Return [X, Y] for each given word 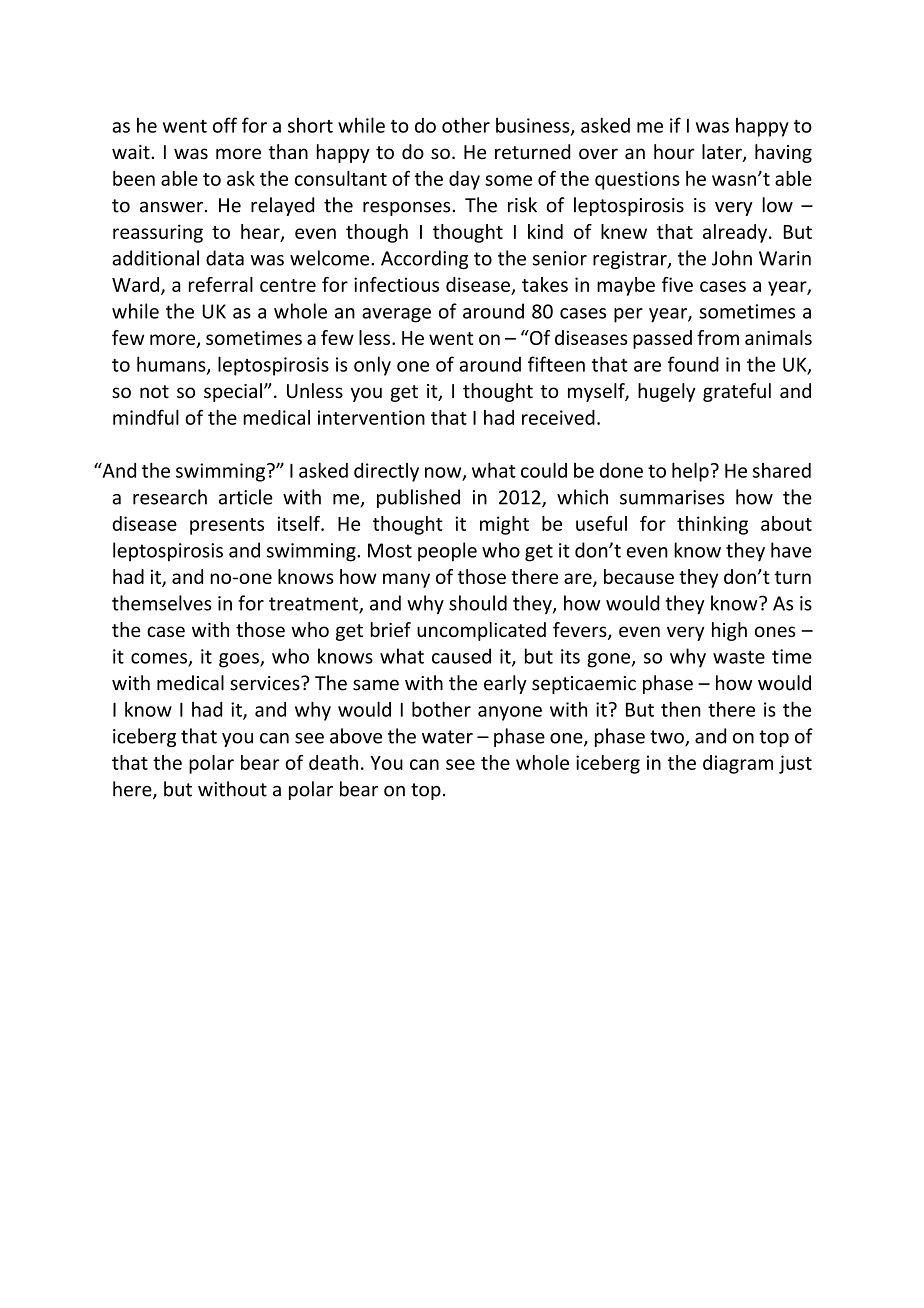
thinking [712, 525]
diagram [738, 764]
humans [172, 365]
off [225, 125]
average [396, 315]
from [718, 337]
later [723, 153]
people [447, 552]
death [333, 762]
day [464, 180]
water [447, 737]
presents [227, 526]
